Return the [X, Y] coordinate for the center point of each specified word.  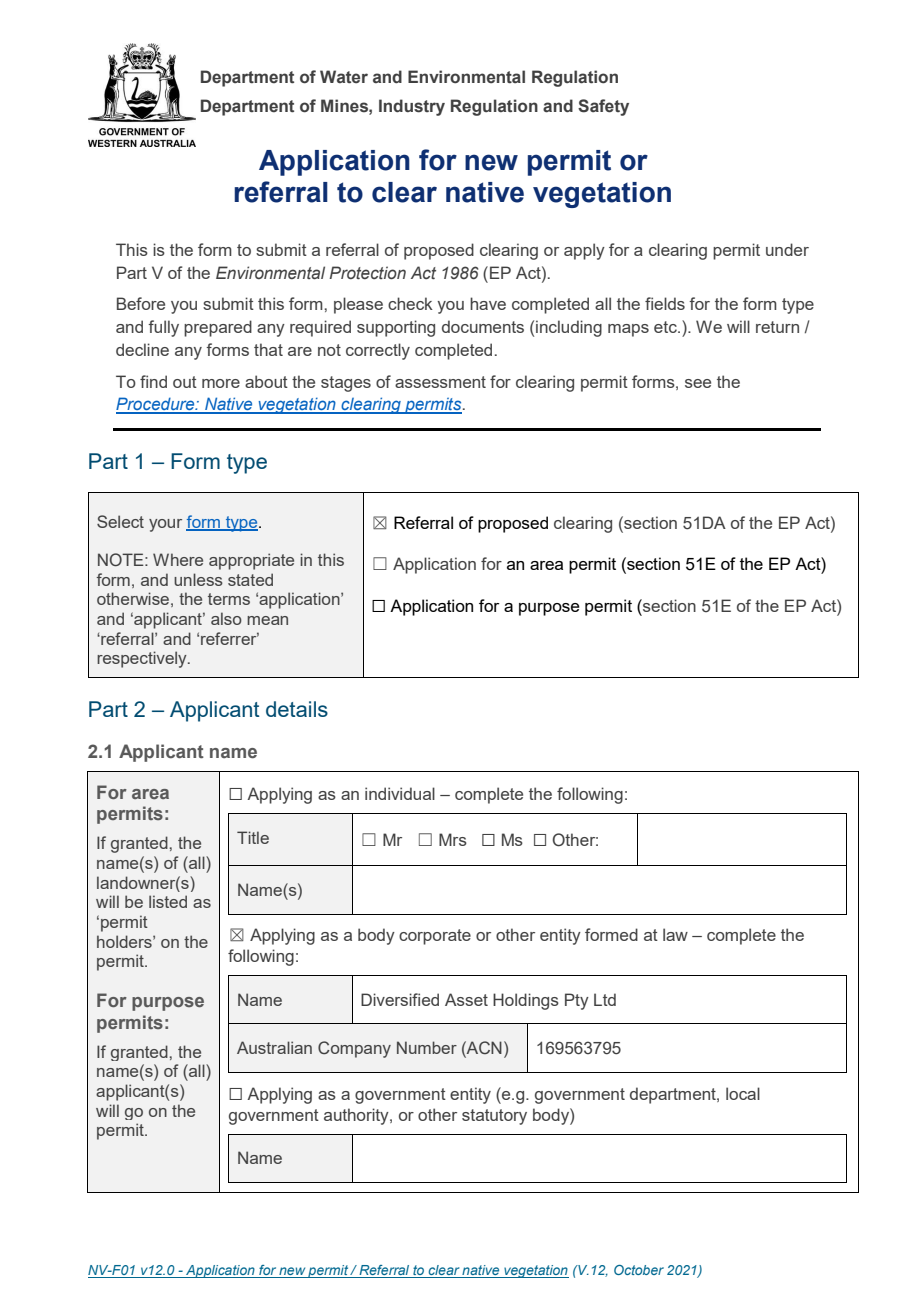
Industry [412, 107]
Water [344, 77]
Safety [603, 107]
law [675, 934]
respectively [143, 659]
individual [400, 793]
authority [357, 1116]
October [639, 1270]
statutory [494, 1117]
